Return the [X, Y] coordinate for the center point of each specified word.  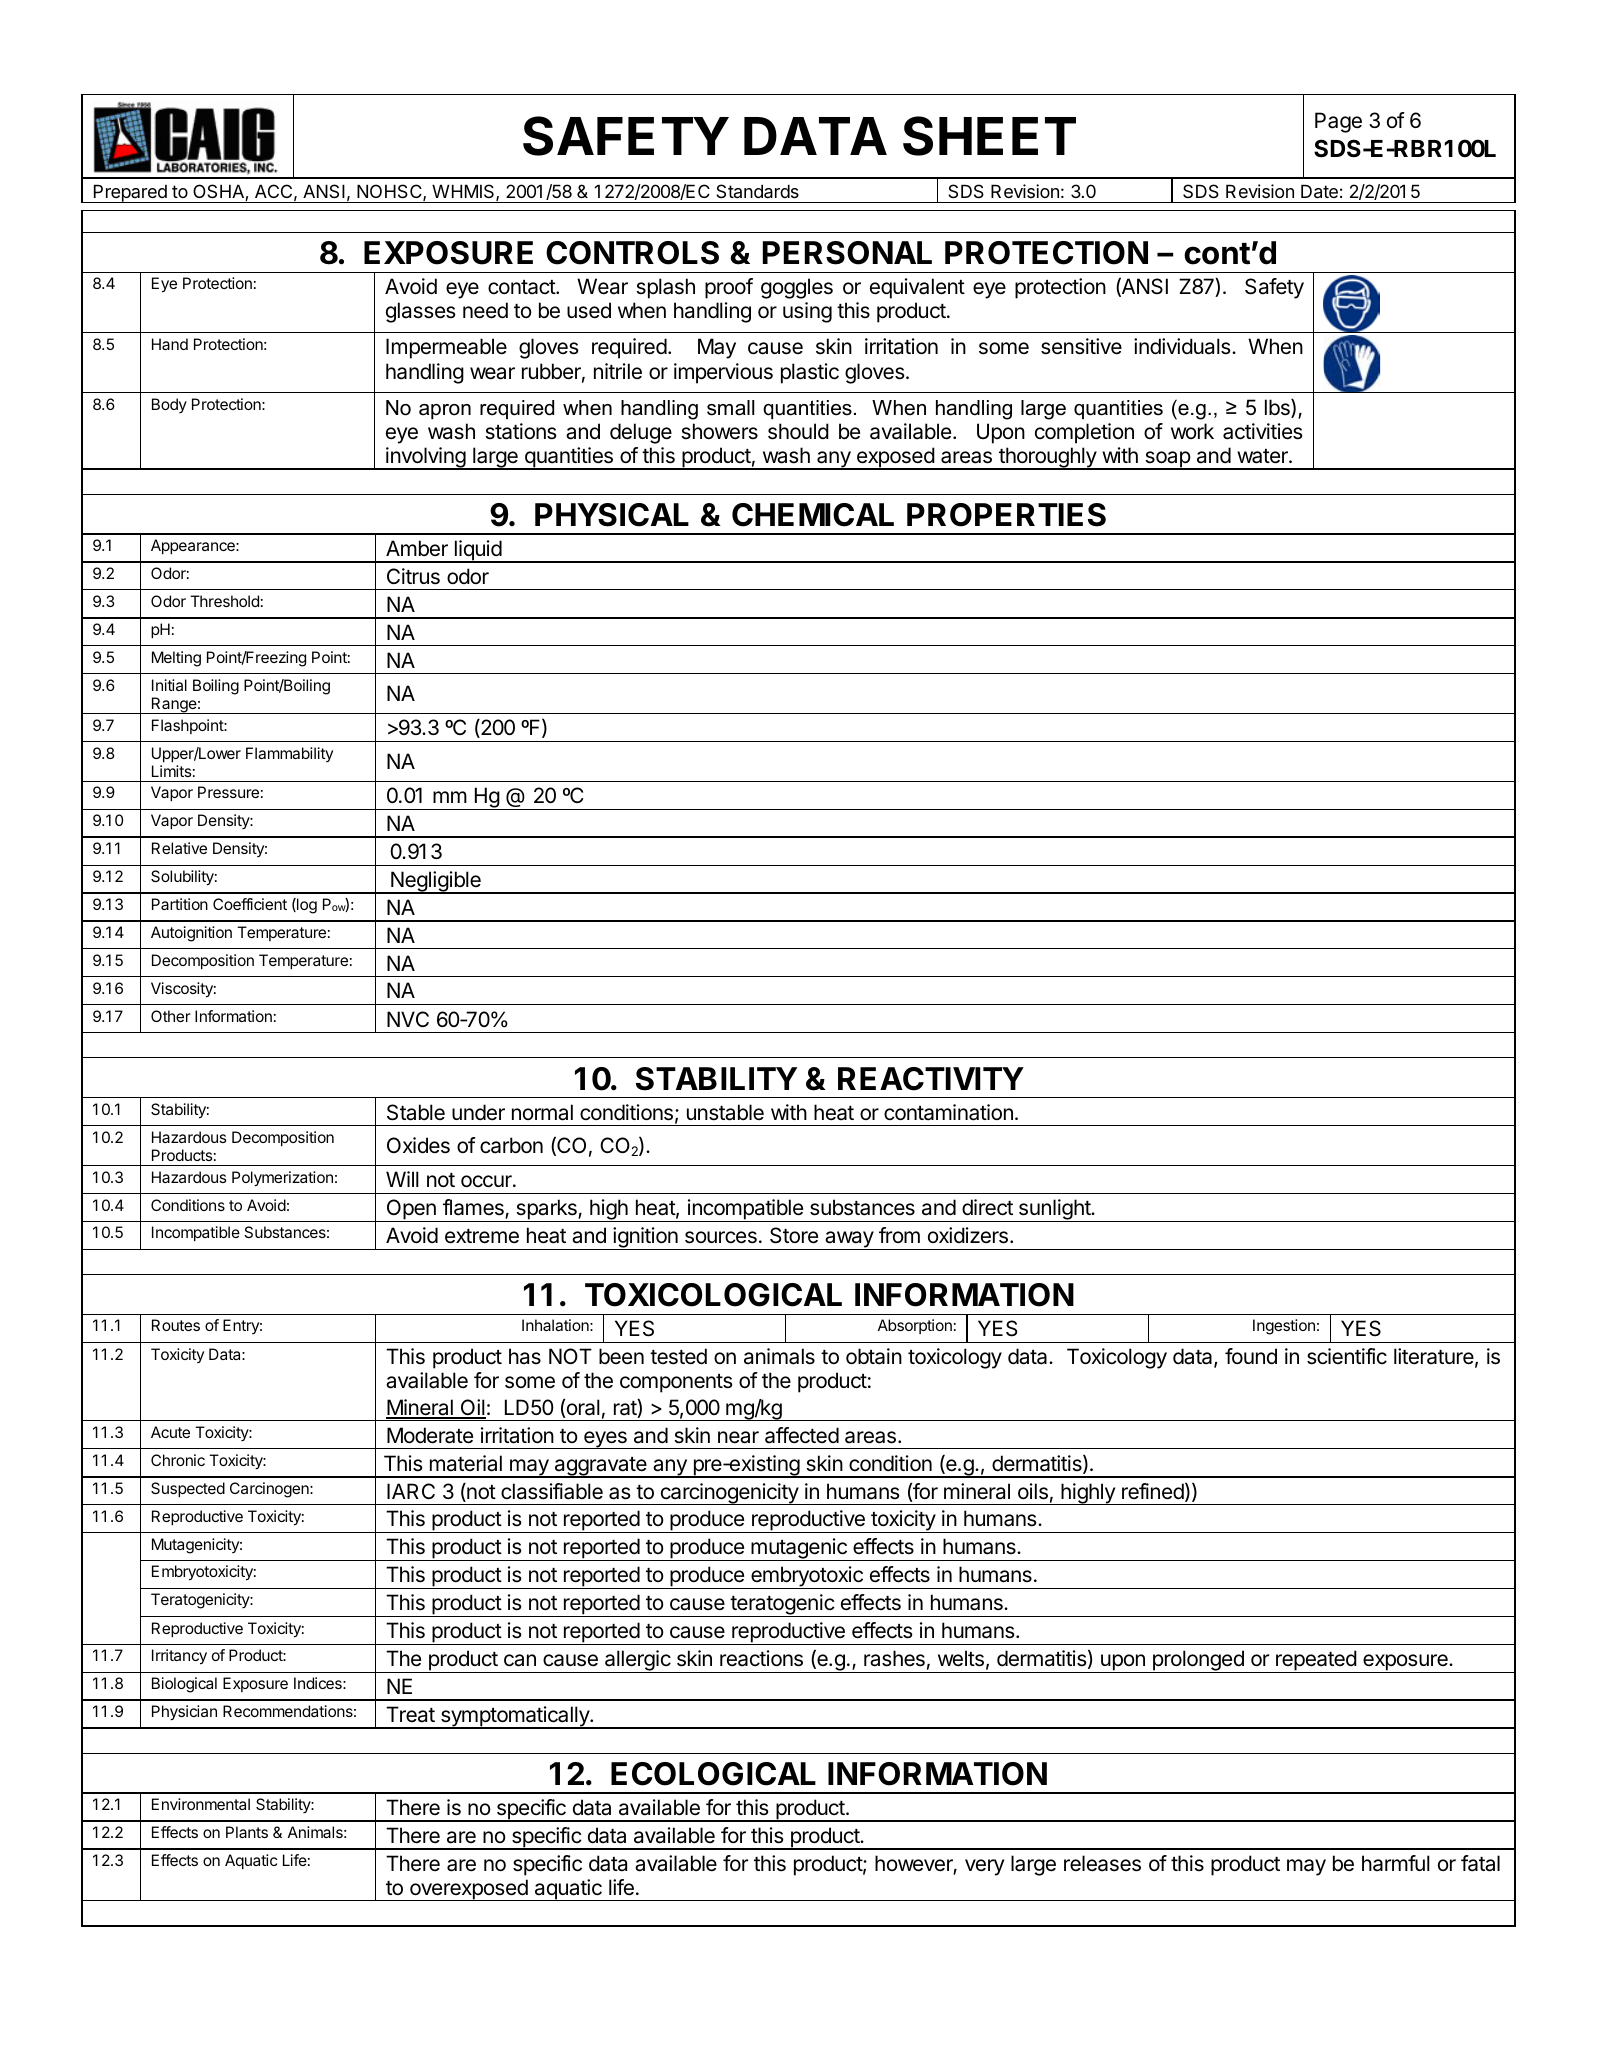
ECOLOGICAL [713, 1774]
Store [794, 1235]
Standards [757, 191]
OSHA [219, 192]
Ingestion [1284, 1327]
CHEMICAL [813, 515]
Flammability [289, 754]
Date [1319, 191]
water [1263, 456]
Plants [247, 1832]
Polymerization [282, 1179]
